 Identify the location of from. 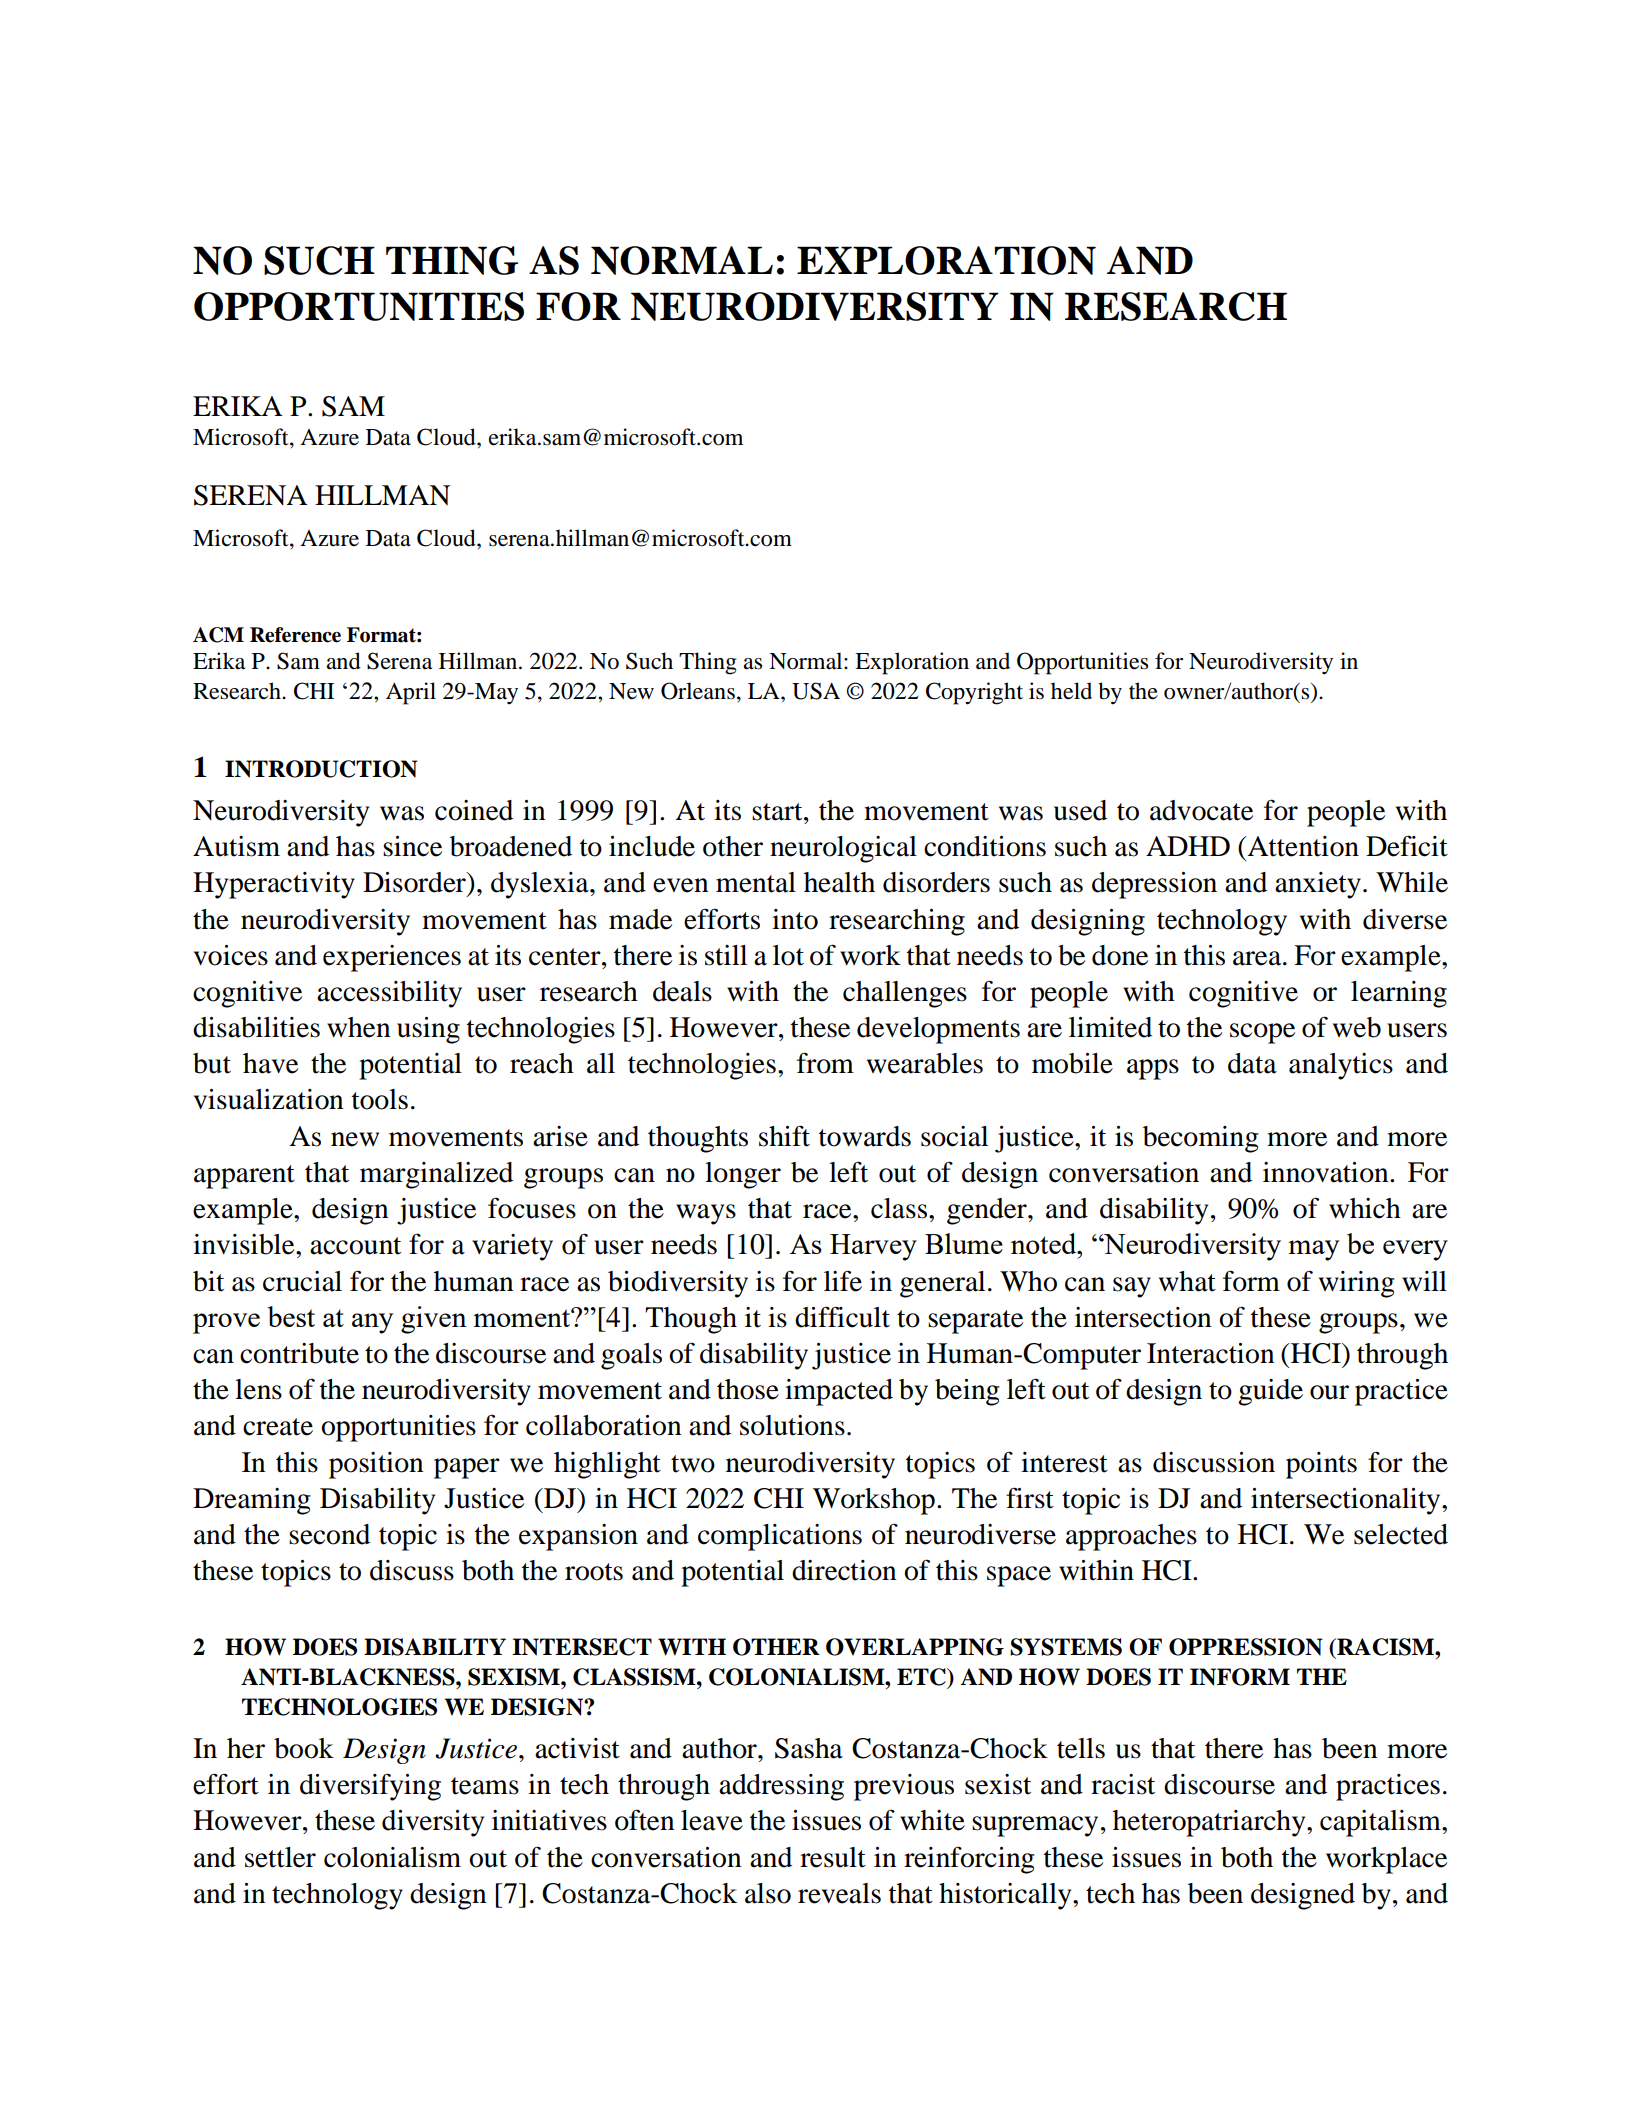
(825, 1063).
